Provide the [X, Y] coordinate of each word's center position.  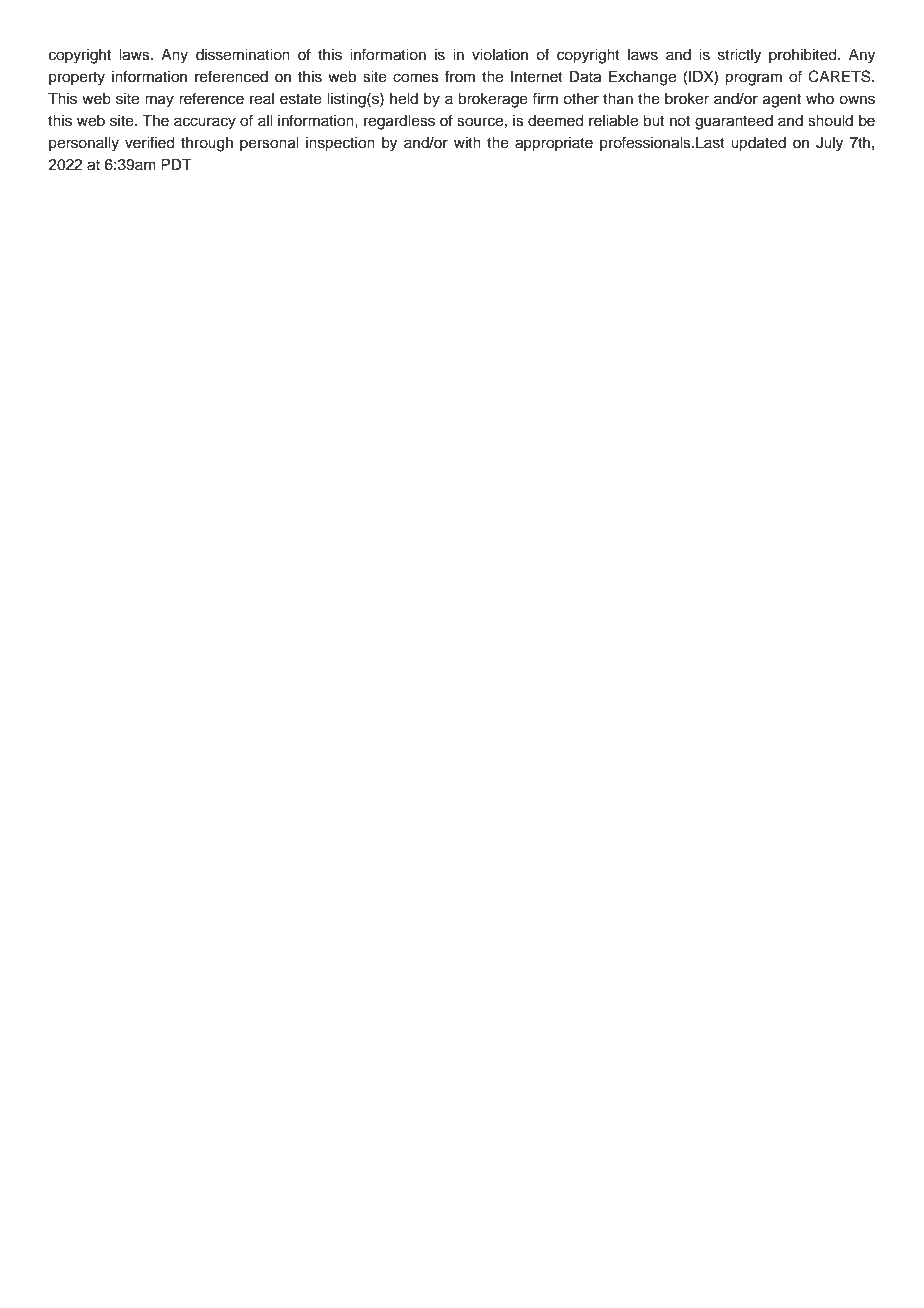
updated [758, 144]
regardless [399, 122]
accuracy [205, 123]
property [77, 79]
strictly [739, 56]
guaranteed [734, 122]
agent [782, 101]
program [753, 79]
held [404, 99]
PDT [176, 164]
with [467, 142]
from [460, 76]
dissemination [243, 55]
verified [150, 142]
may [159, 101]
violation [500, 55]
